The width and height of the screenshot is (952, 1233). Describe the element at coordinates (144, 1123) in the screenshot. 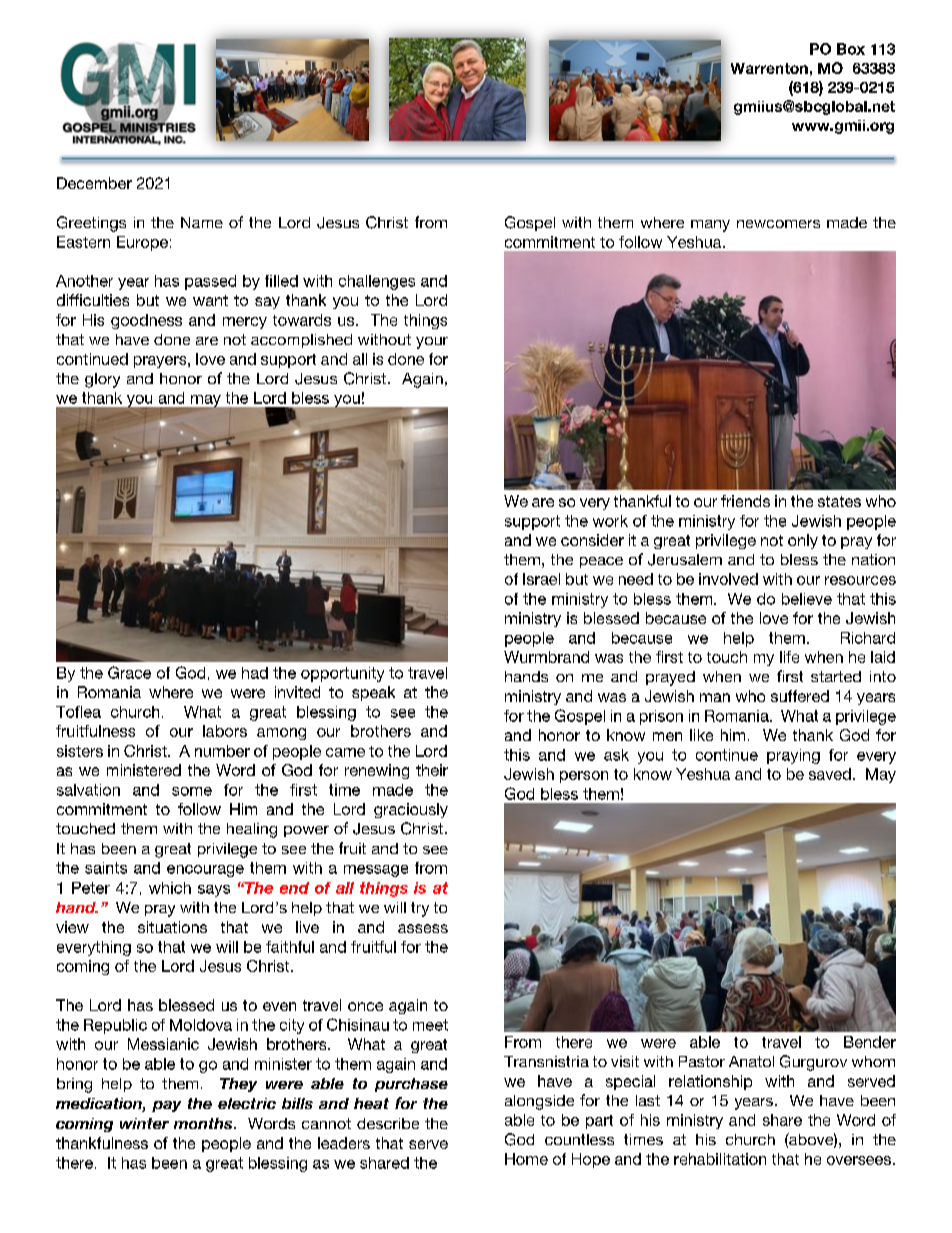

I see `winter` at that location.
